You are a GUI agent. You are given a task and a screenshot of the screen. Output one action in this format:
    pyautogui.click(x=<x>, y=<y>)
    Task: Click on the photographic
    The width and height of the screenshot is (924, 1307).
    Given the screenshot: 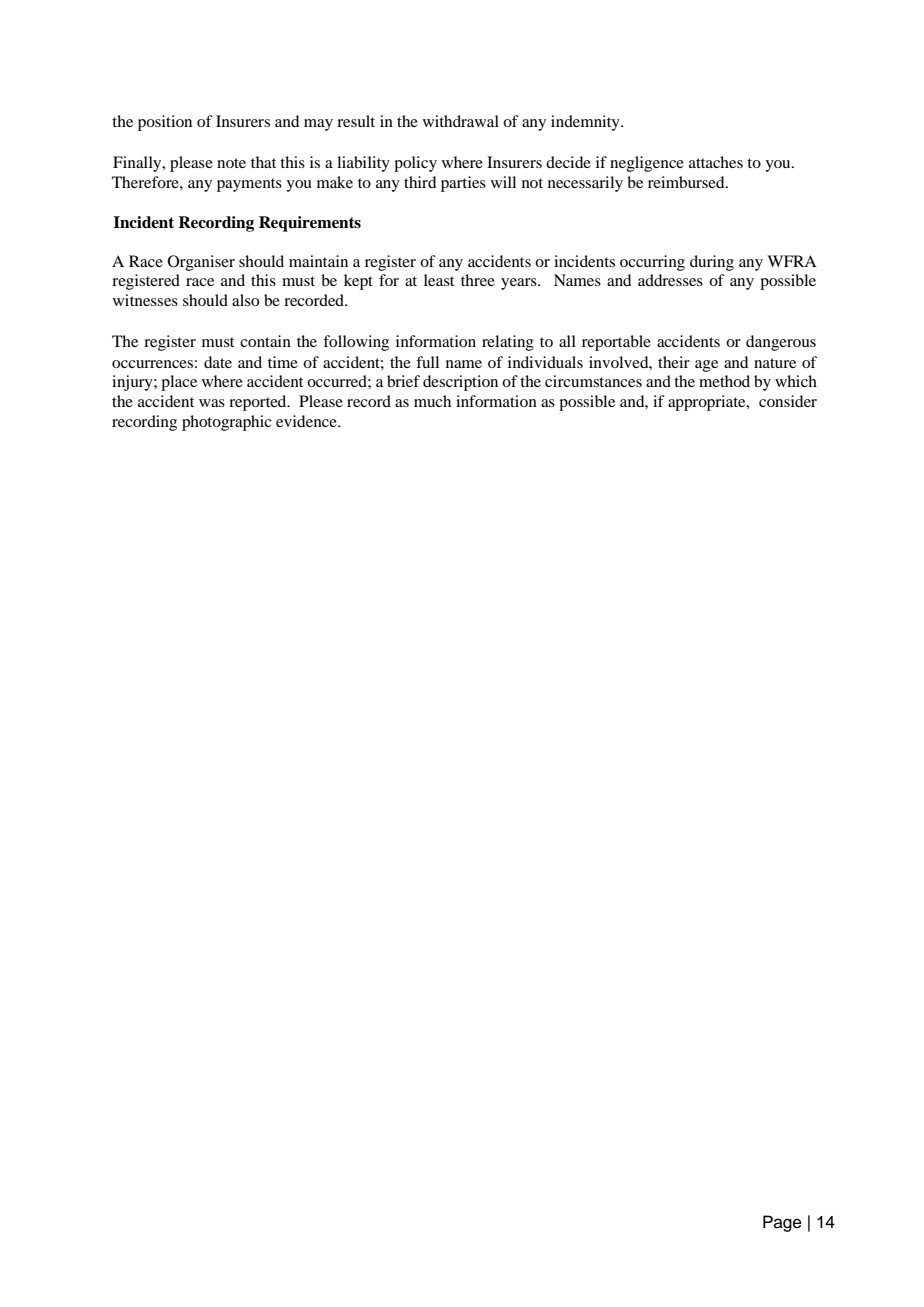 What is the action you would take?
    pyautogui.click(x=227, y=423)
